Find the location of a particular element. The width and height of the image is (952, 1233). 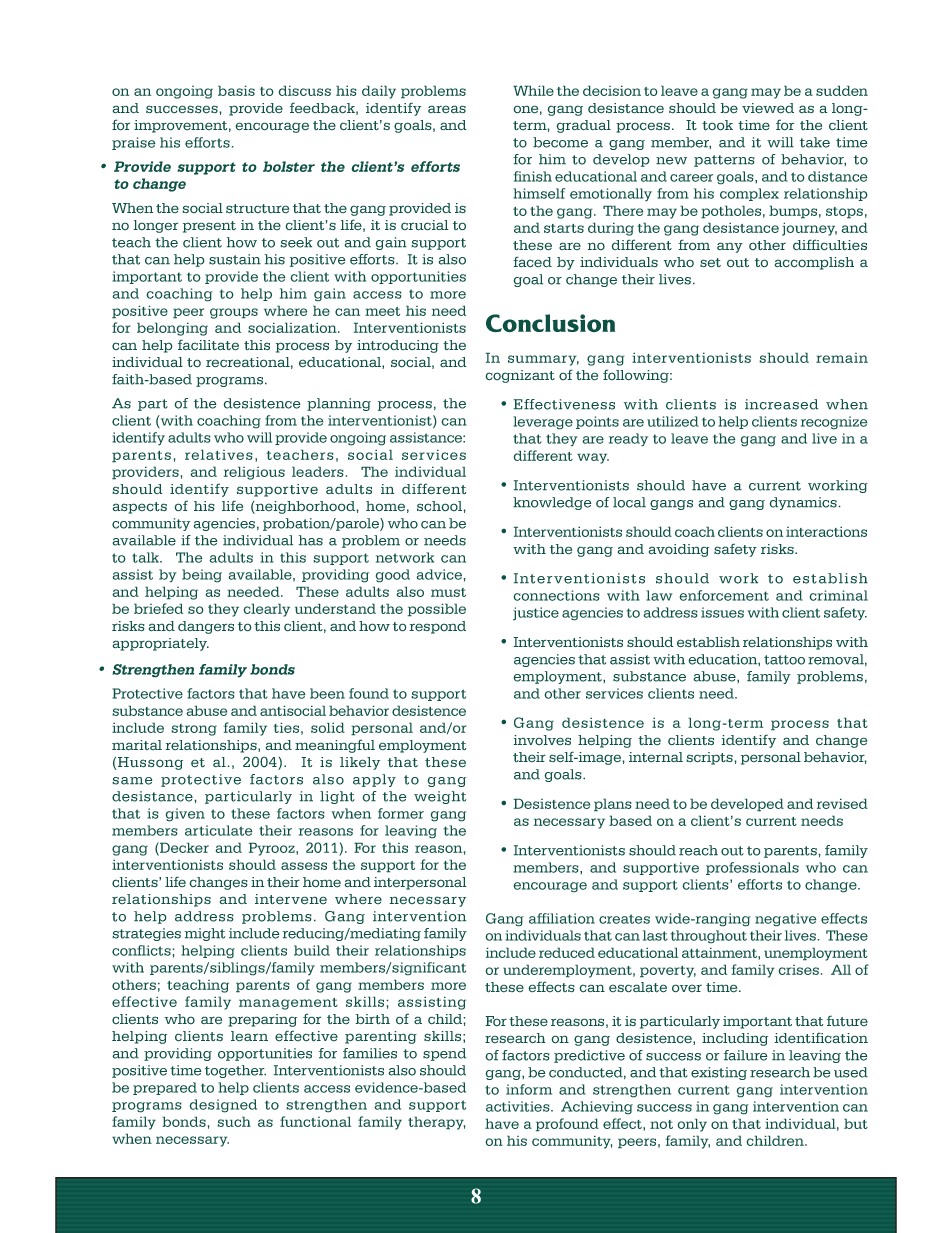

existing is located at coordinates (719, 1073).
